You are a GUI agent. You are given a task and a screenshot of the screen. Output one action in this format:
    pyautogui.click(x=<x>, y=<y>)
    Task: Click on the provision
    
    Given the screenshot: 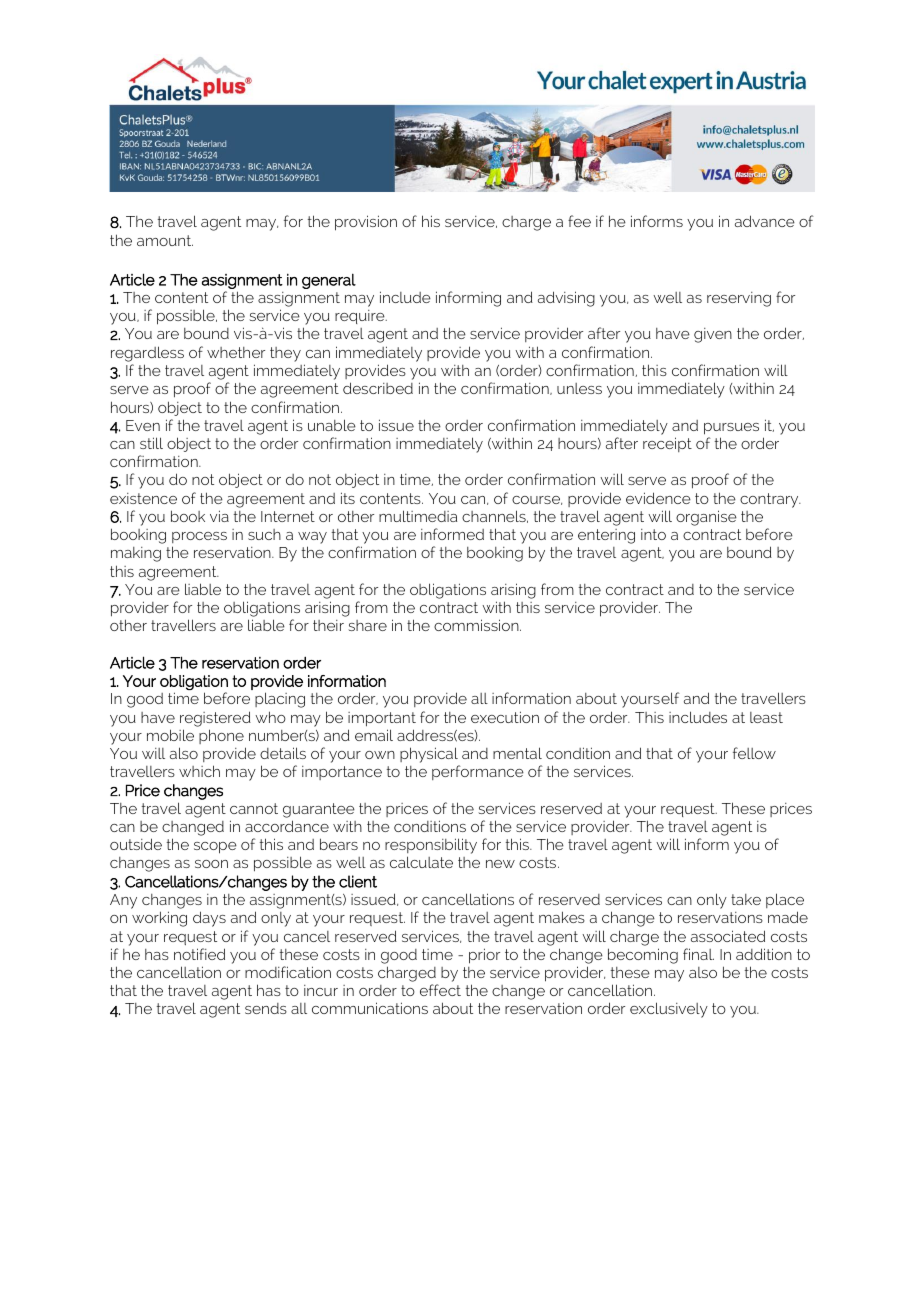 What is the action you would take?
    pyautogui.click(x=366, y=223)
